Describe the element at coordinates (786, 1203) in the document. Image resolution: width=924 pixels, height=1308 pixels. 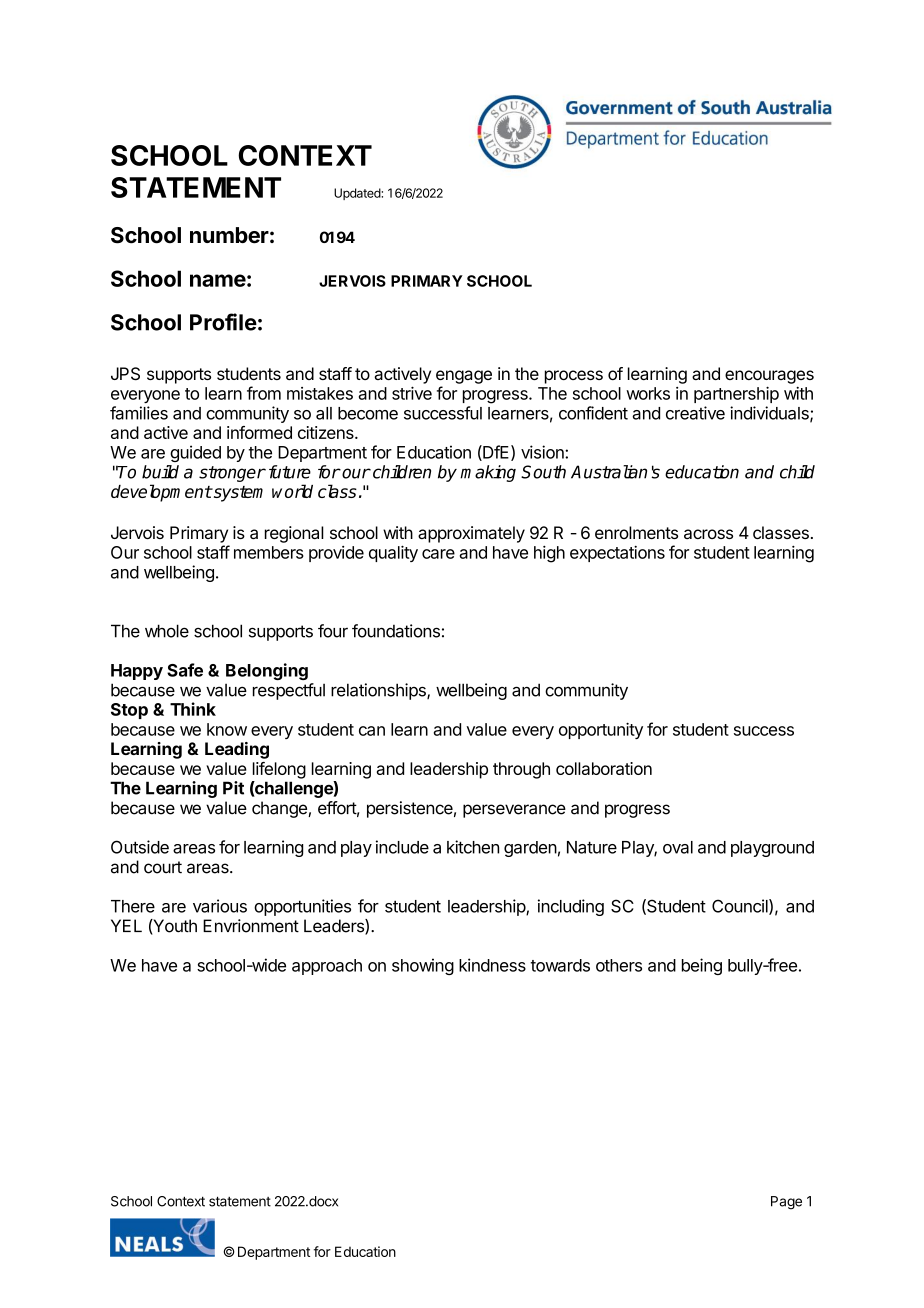
I see `Page` at that location.
